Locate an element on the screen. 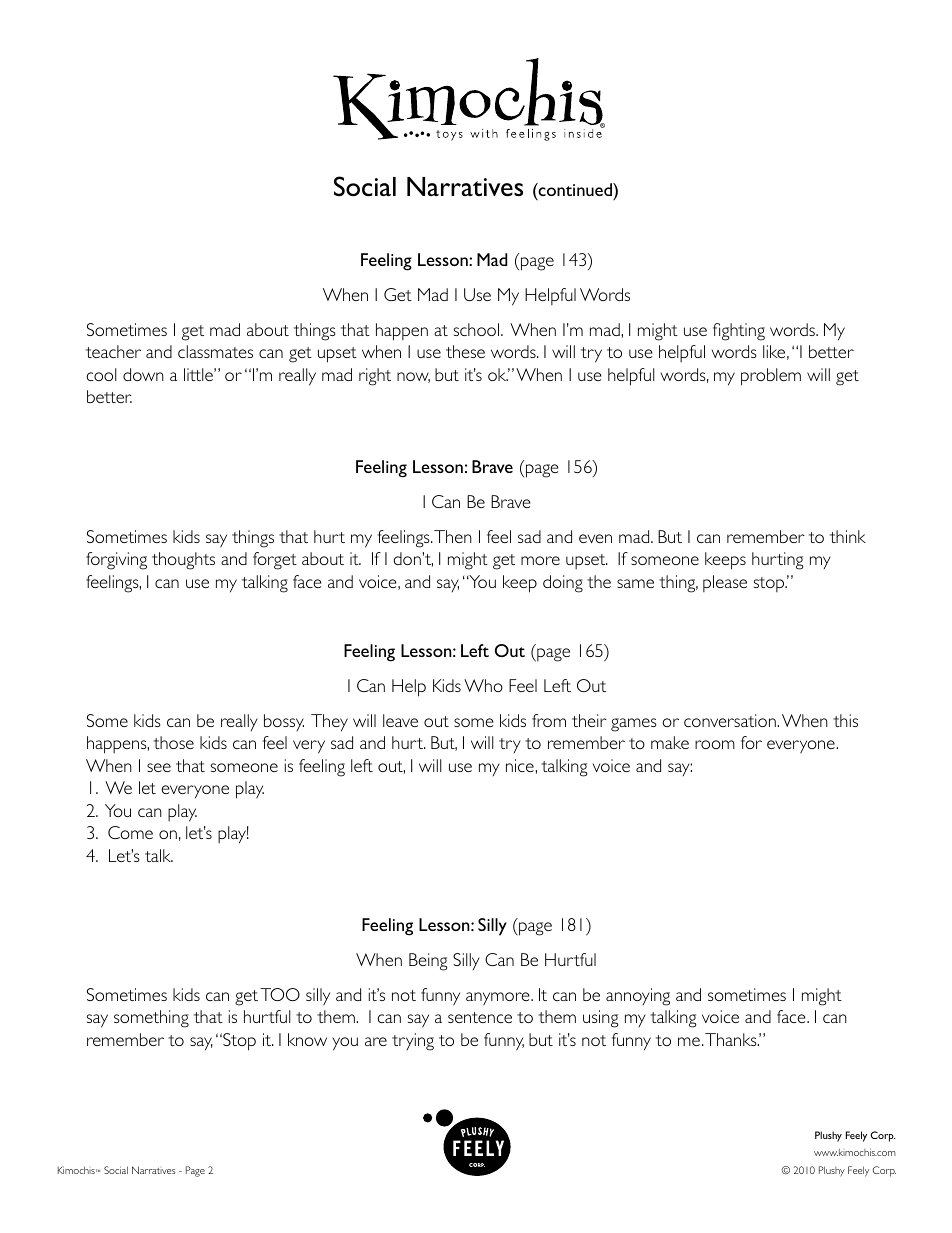 This screenshot has width=952, height=1233. think is located at coordinates (848, 536).
